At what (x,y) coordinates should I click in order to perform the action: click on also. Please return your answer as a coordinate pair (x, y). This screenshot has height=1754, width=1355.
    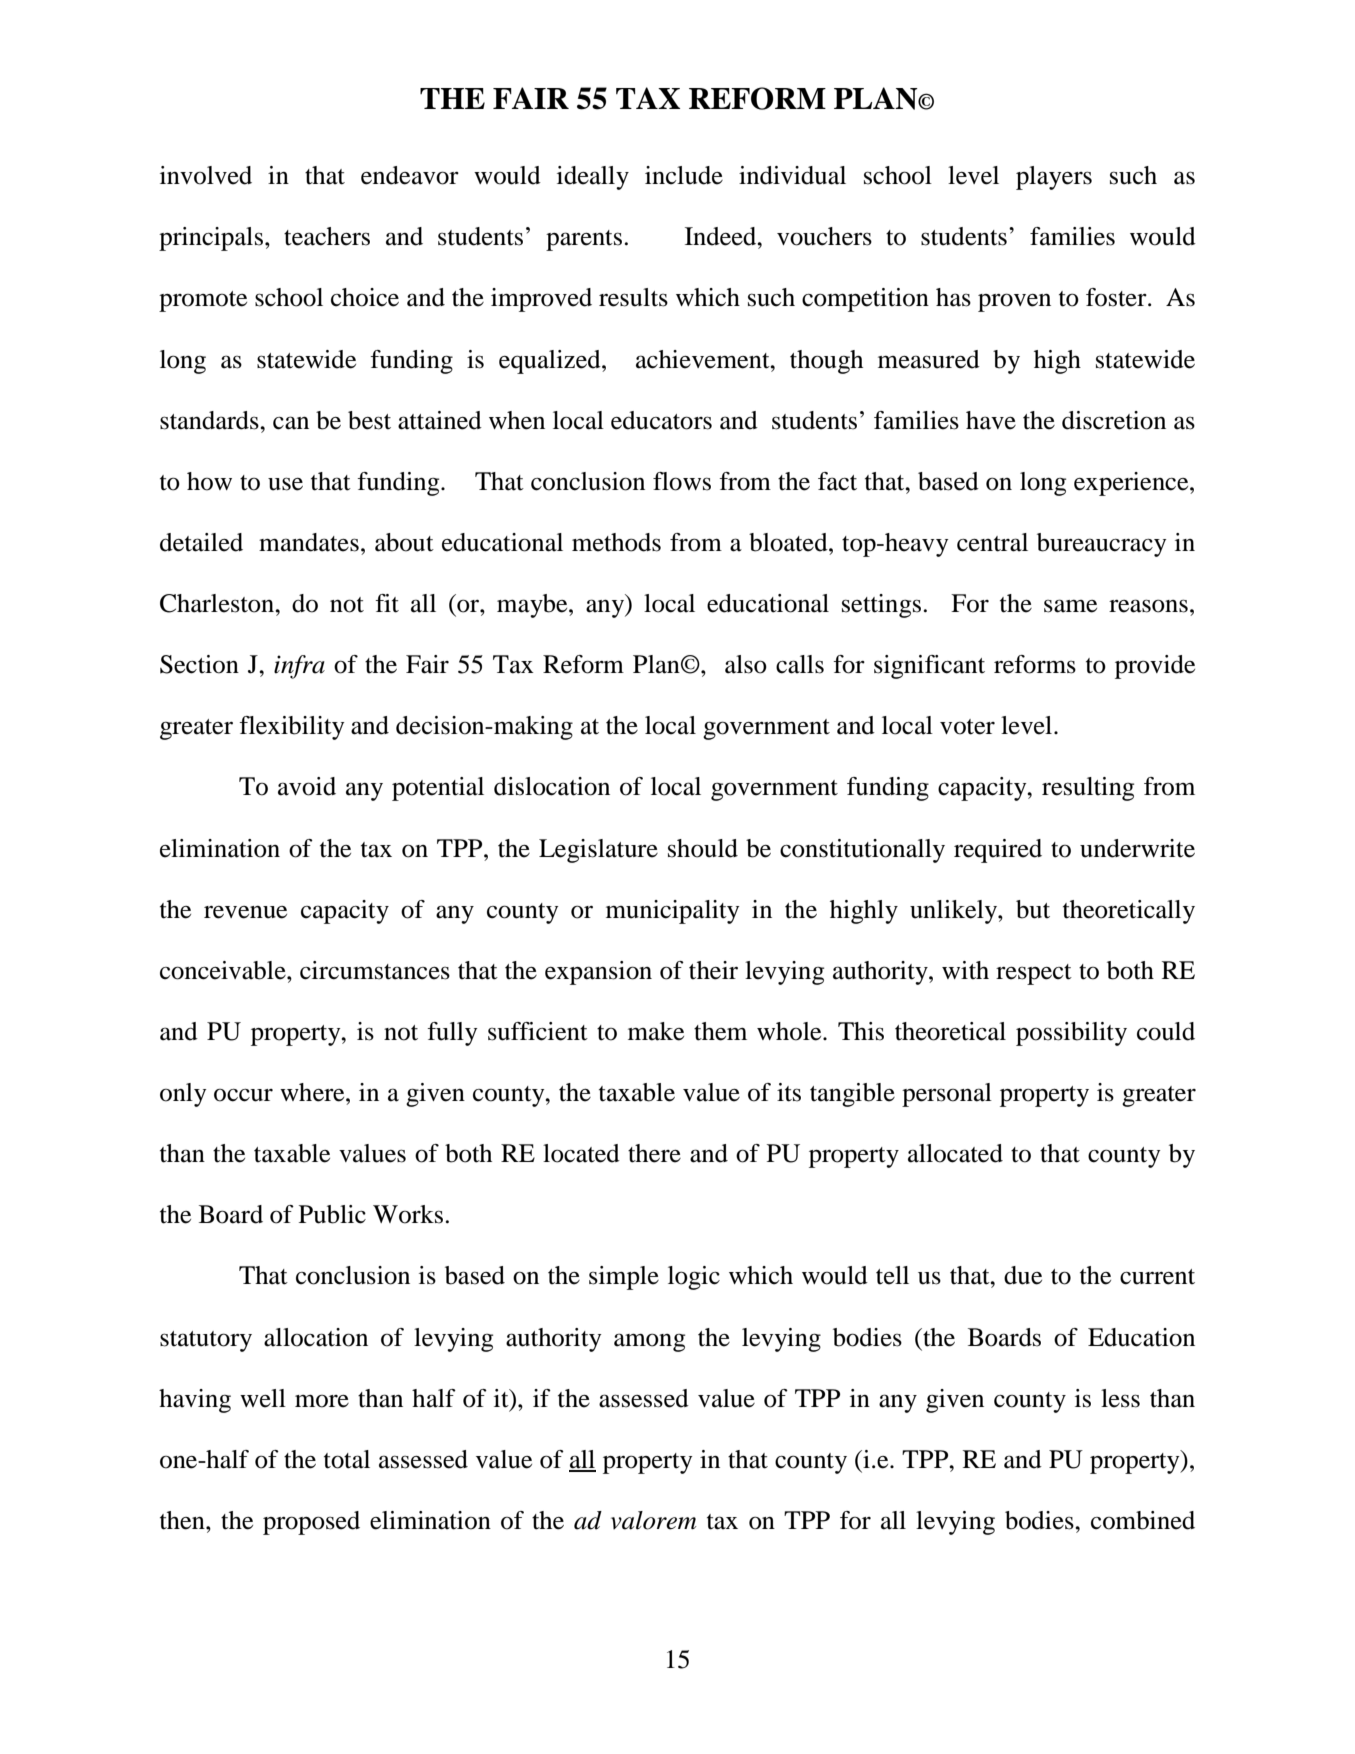
    Looking at the image, I should click on (746, 664).
